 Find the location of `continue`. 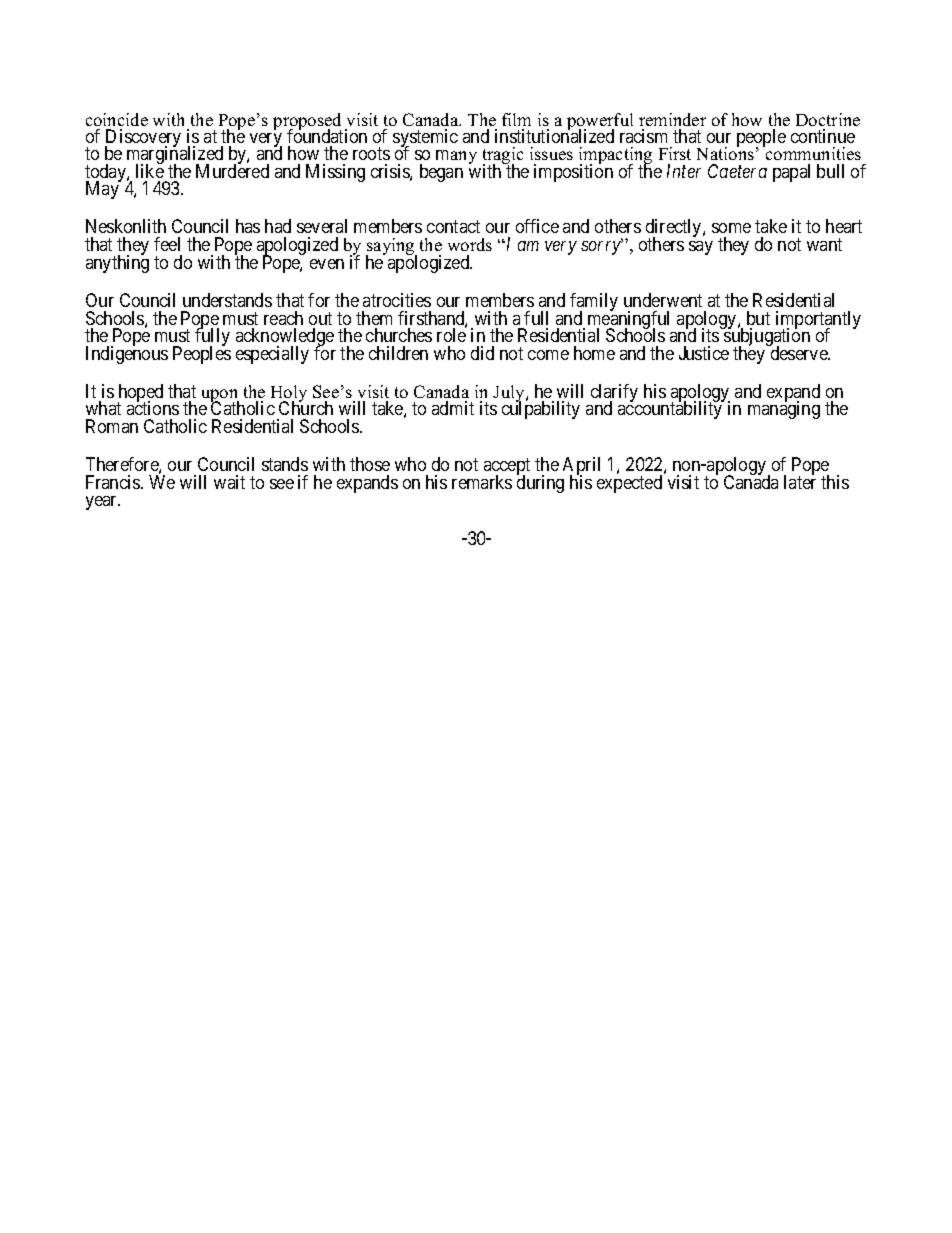

continue is located at coordinates (823, 136).
